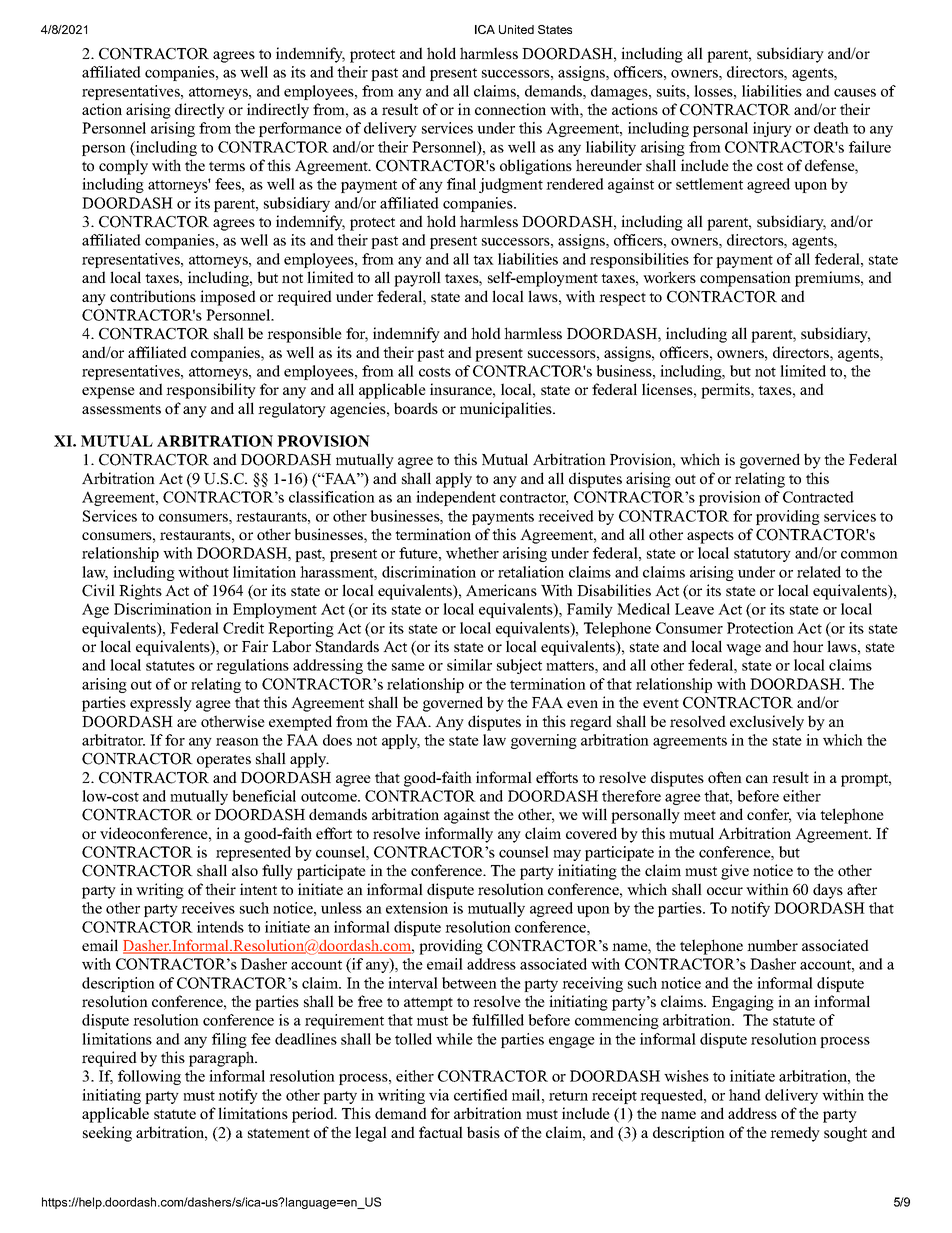  What do you see at coordinates (745, 279) in the screenshot?
I see `compensation` at bounding box center [745, 279].
